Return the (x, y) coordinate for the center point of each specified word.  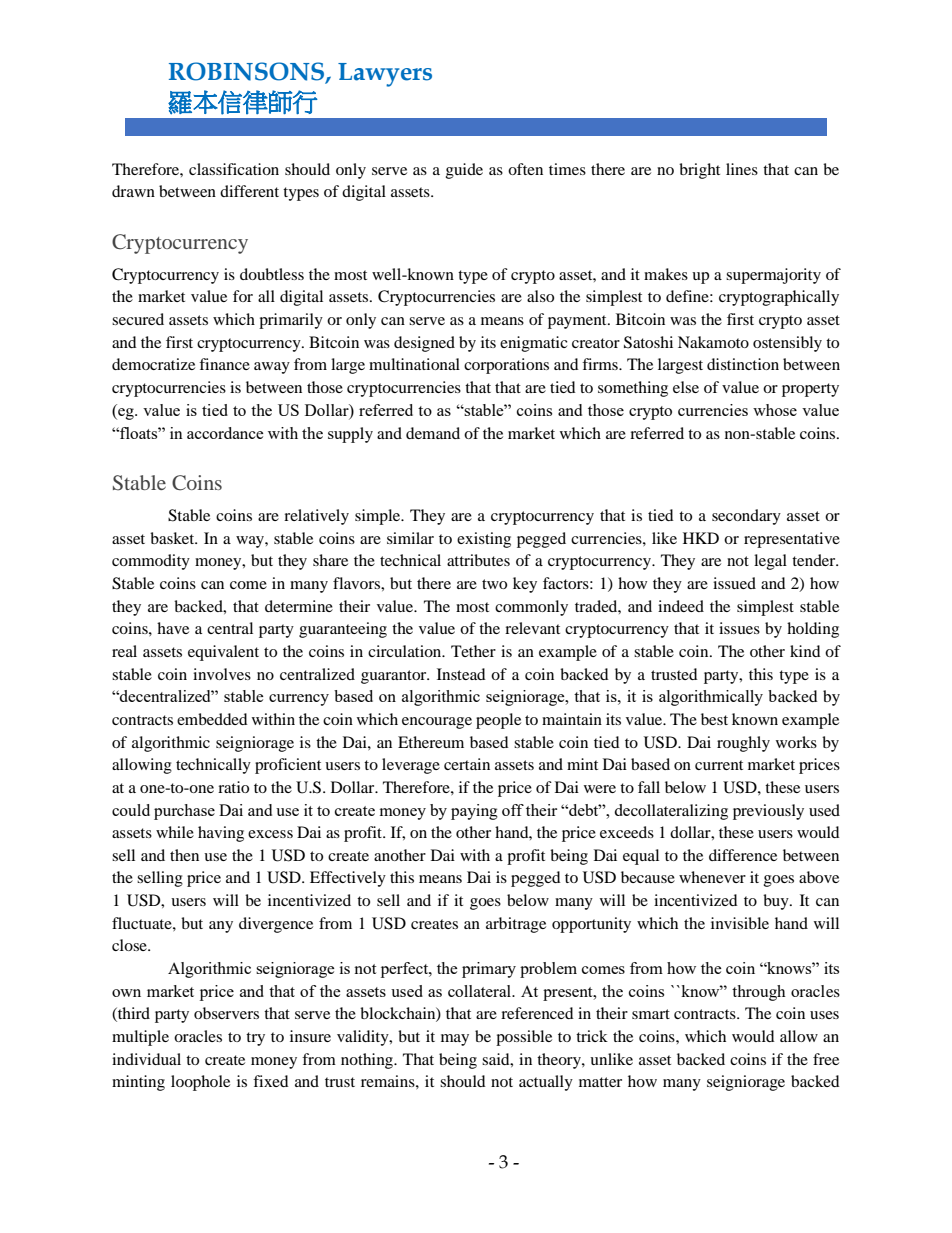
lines (742, 169)
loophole (200, 1083)
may (455, 1040)
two (494, 584)
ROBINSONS (248, 72)
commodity (151, 562)
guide (464, 171)
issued (734, 583)
